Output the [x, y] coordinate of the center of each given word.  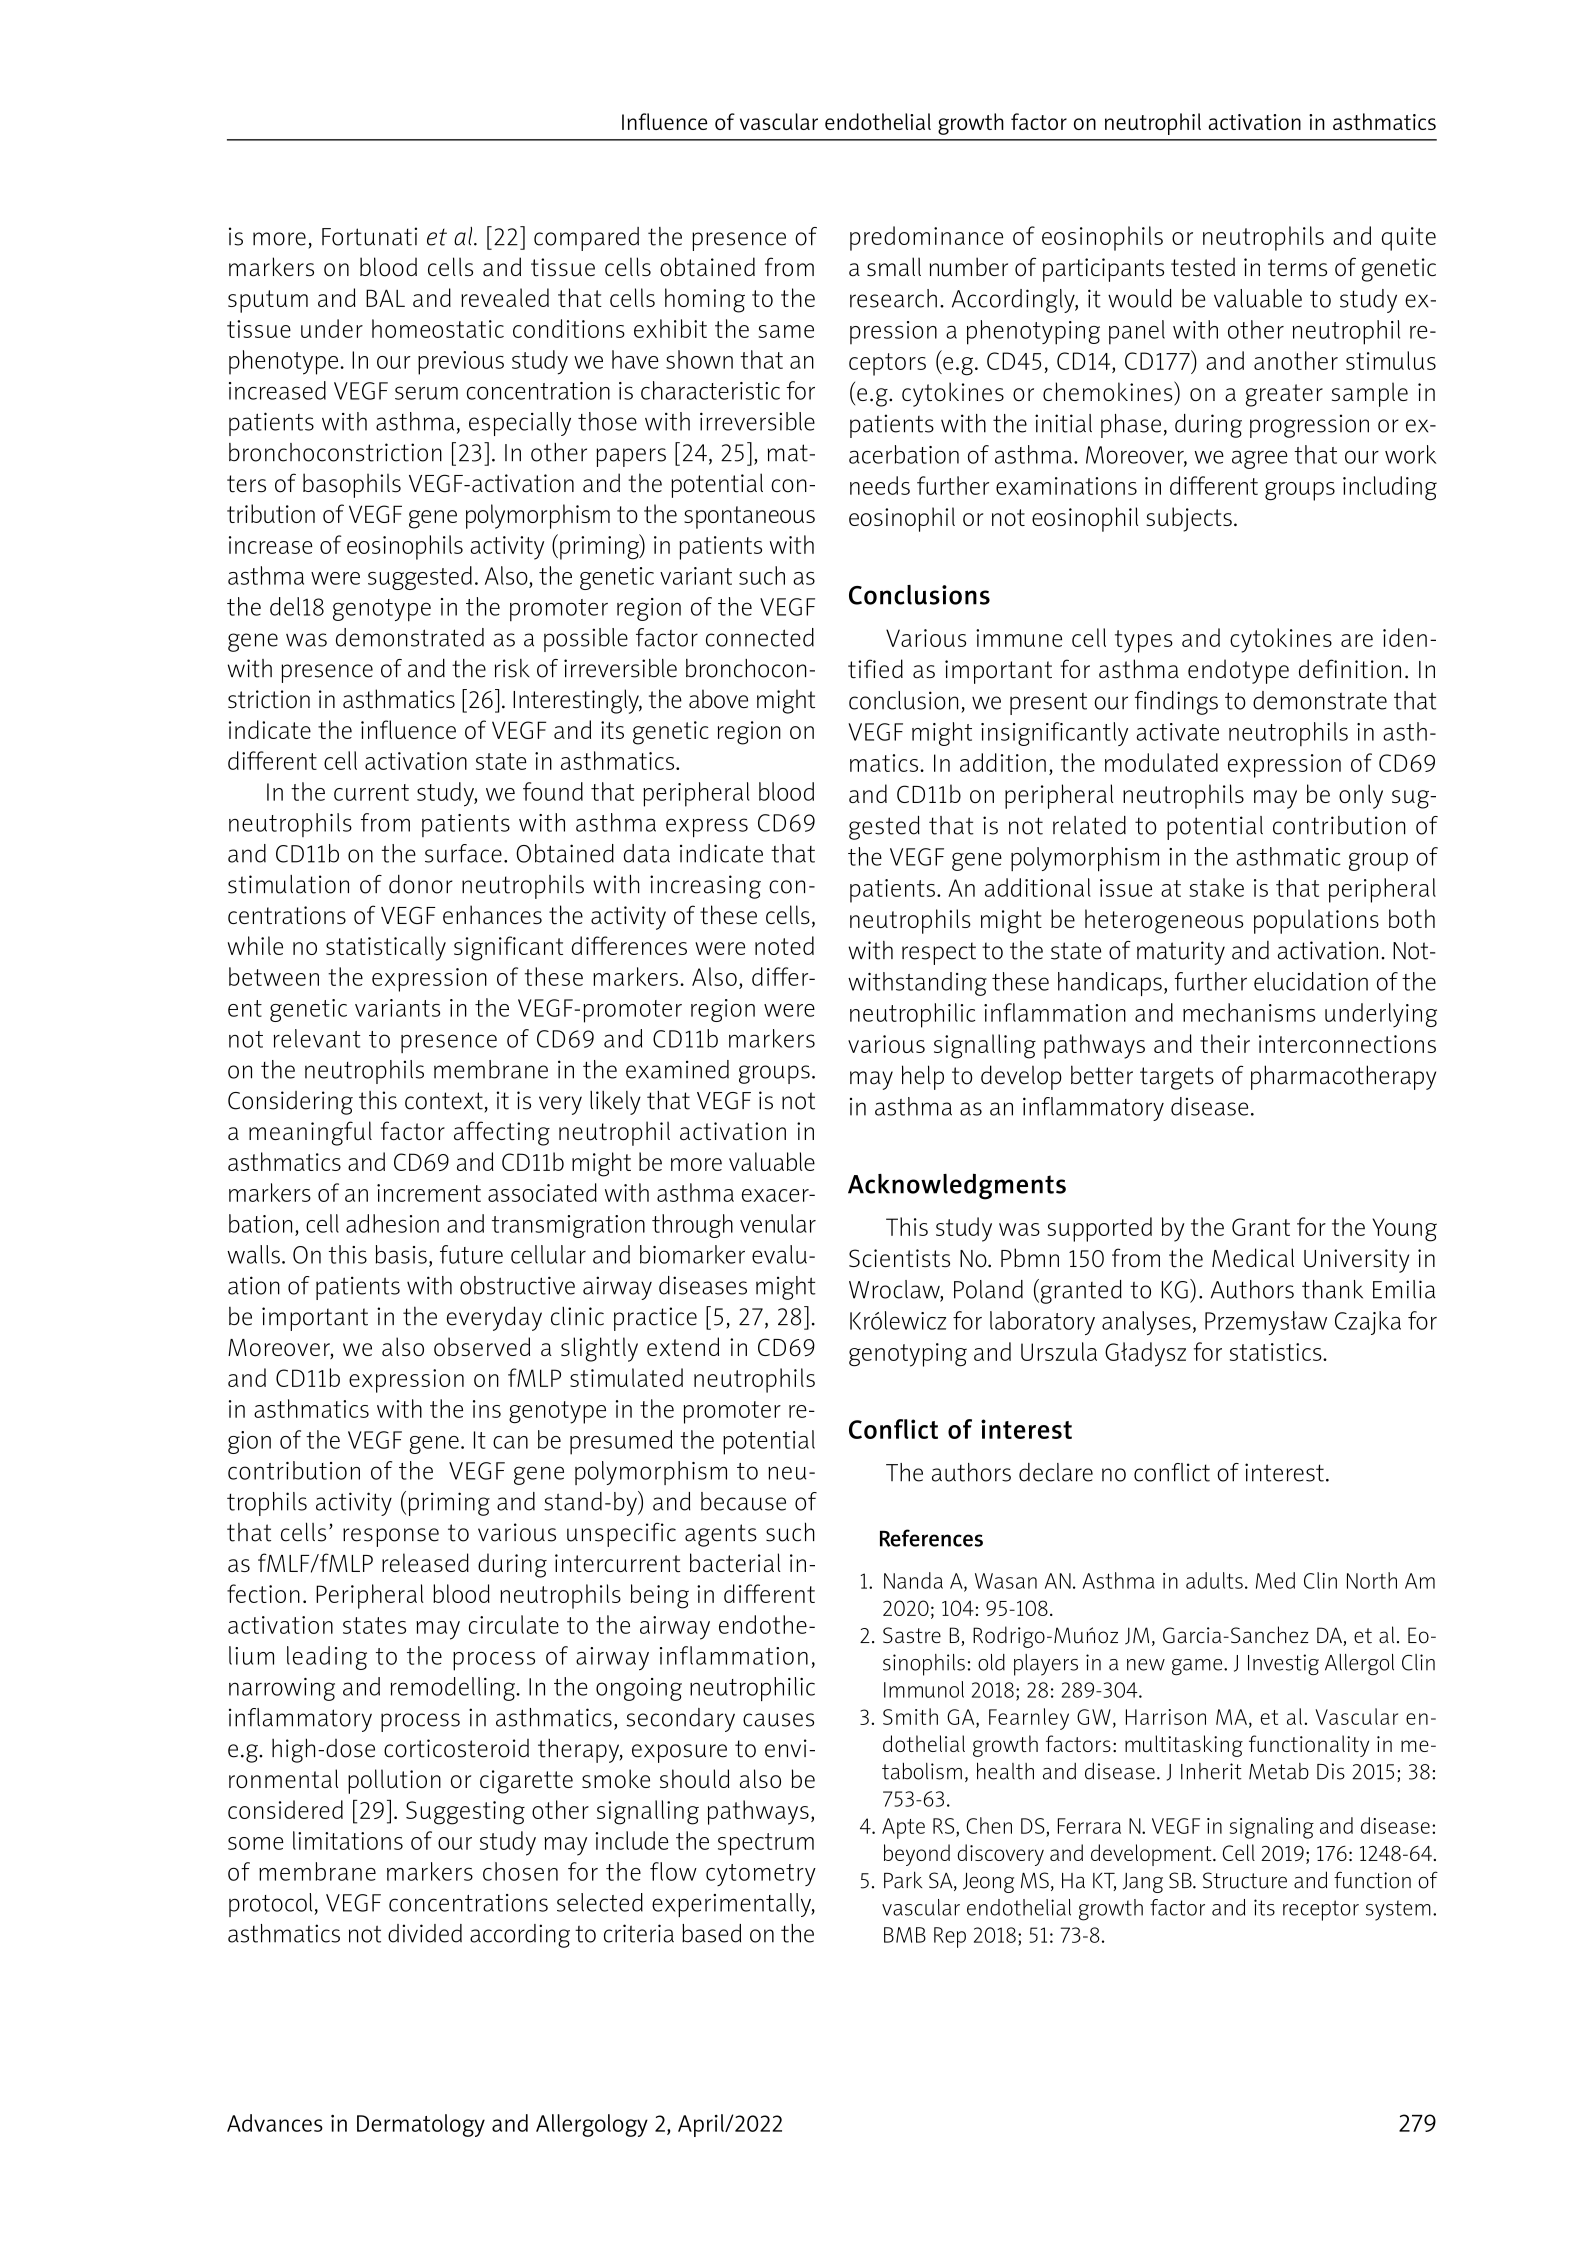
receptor [1321, 1910]
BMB [905, 1935]
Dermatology [421, 2125]
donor [421, 884]
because [743, 1501]
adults [1214, 1580]
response [391, 1537]
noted [784, 945]
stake [1216, 887]
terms [1297, 268]
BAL [385, 298]
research [893, 298]
